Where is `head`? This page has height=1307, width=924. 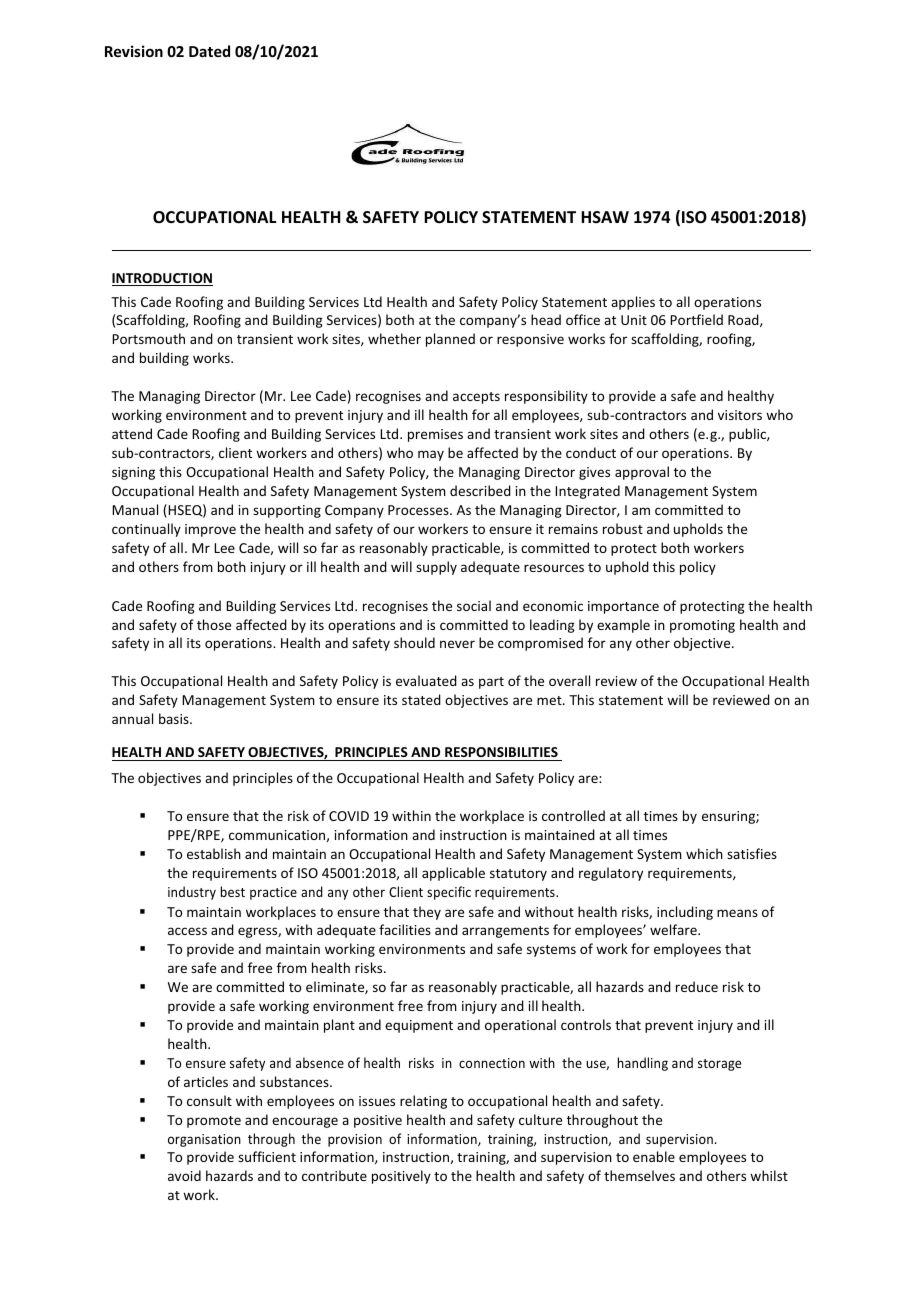 head is located at coordinates (546, 319).
